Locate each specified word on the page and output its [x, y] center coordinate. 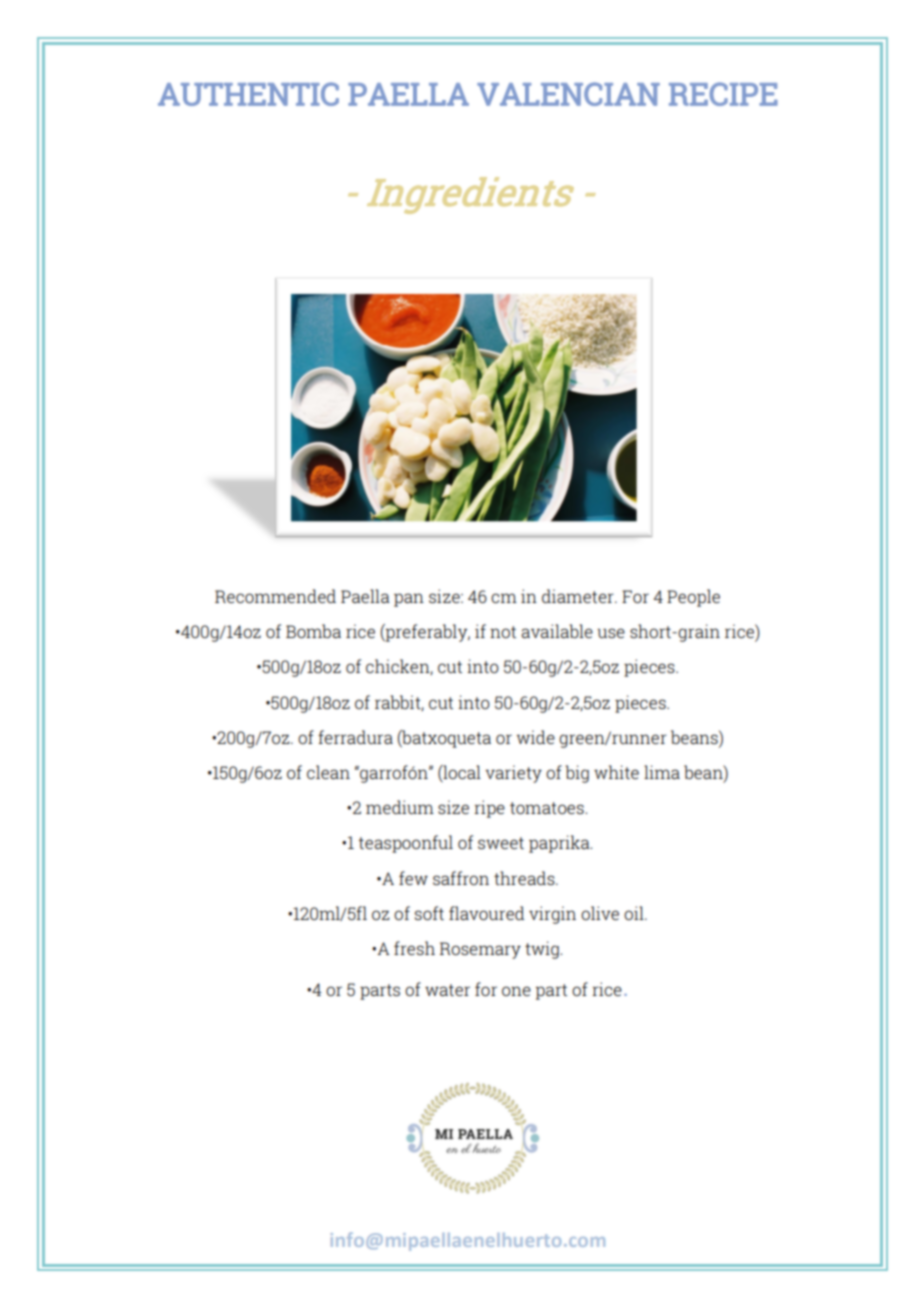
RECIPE [723, 94]
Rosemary [480, 950]
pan [409, 600]
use [611, 633]
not [503, 632]
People [693, 598]
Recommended [275, 596]
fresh [414, 948]
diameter [579, 596]
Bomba [313, 631]
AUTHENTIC [248, 94]
